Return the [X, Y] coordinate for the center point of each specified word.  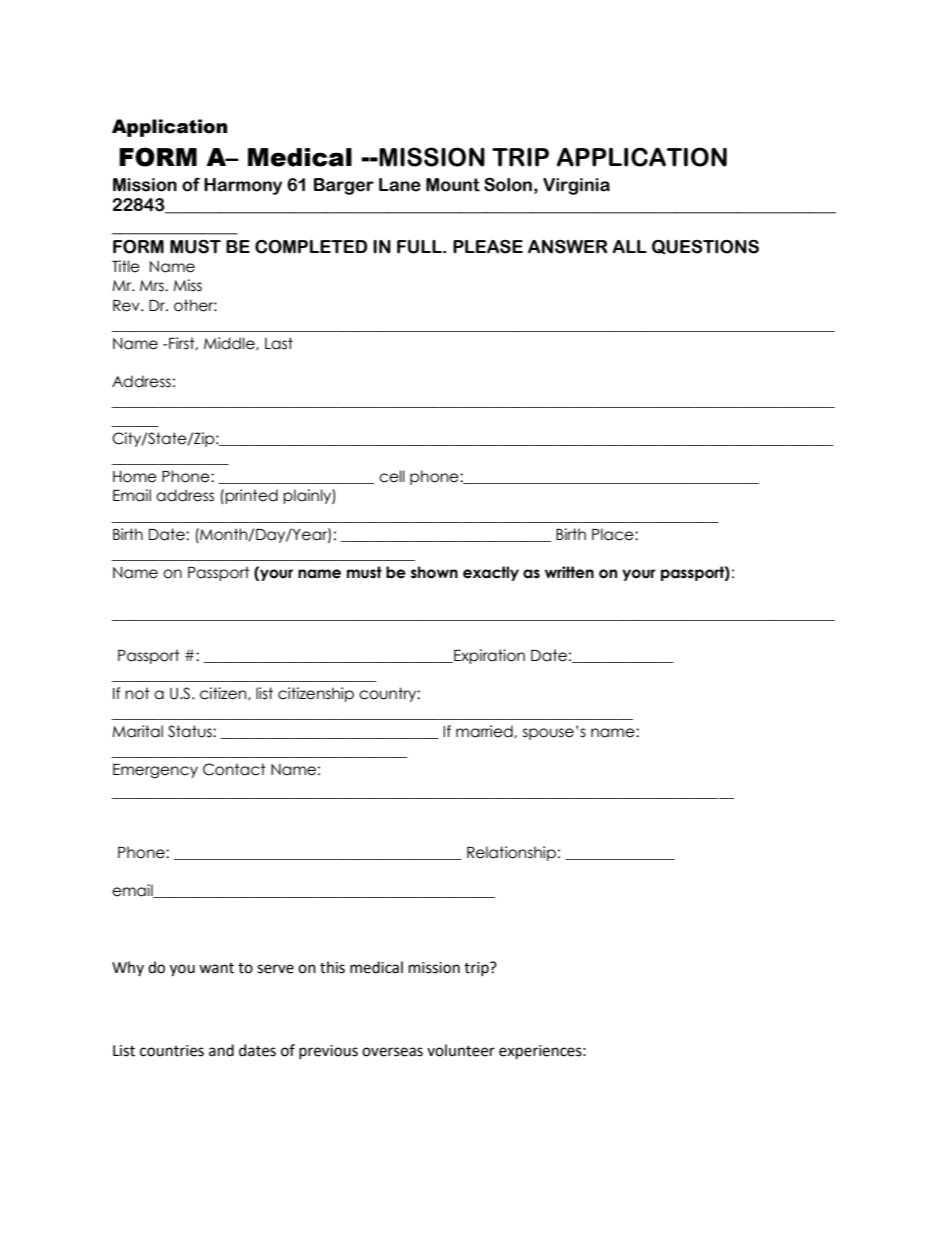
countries [172, 1051]
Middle [230, 344]
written [569, 572]
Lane [400, 185]
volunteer [461, 1050]
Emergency [155, 771]
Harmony [243, 186]
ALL [629, 247]
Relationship [511, 853]
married [485, 731]
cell [392, 476]
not [137, 693]
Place [614, 534]
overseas [392, 1052]
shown [434, 572]
